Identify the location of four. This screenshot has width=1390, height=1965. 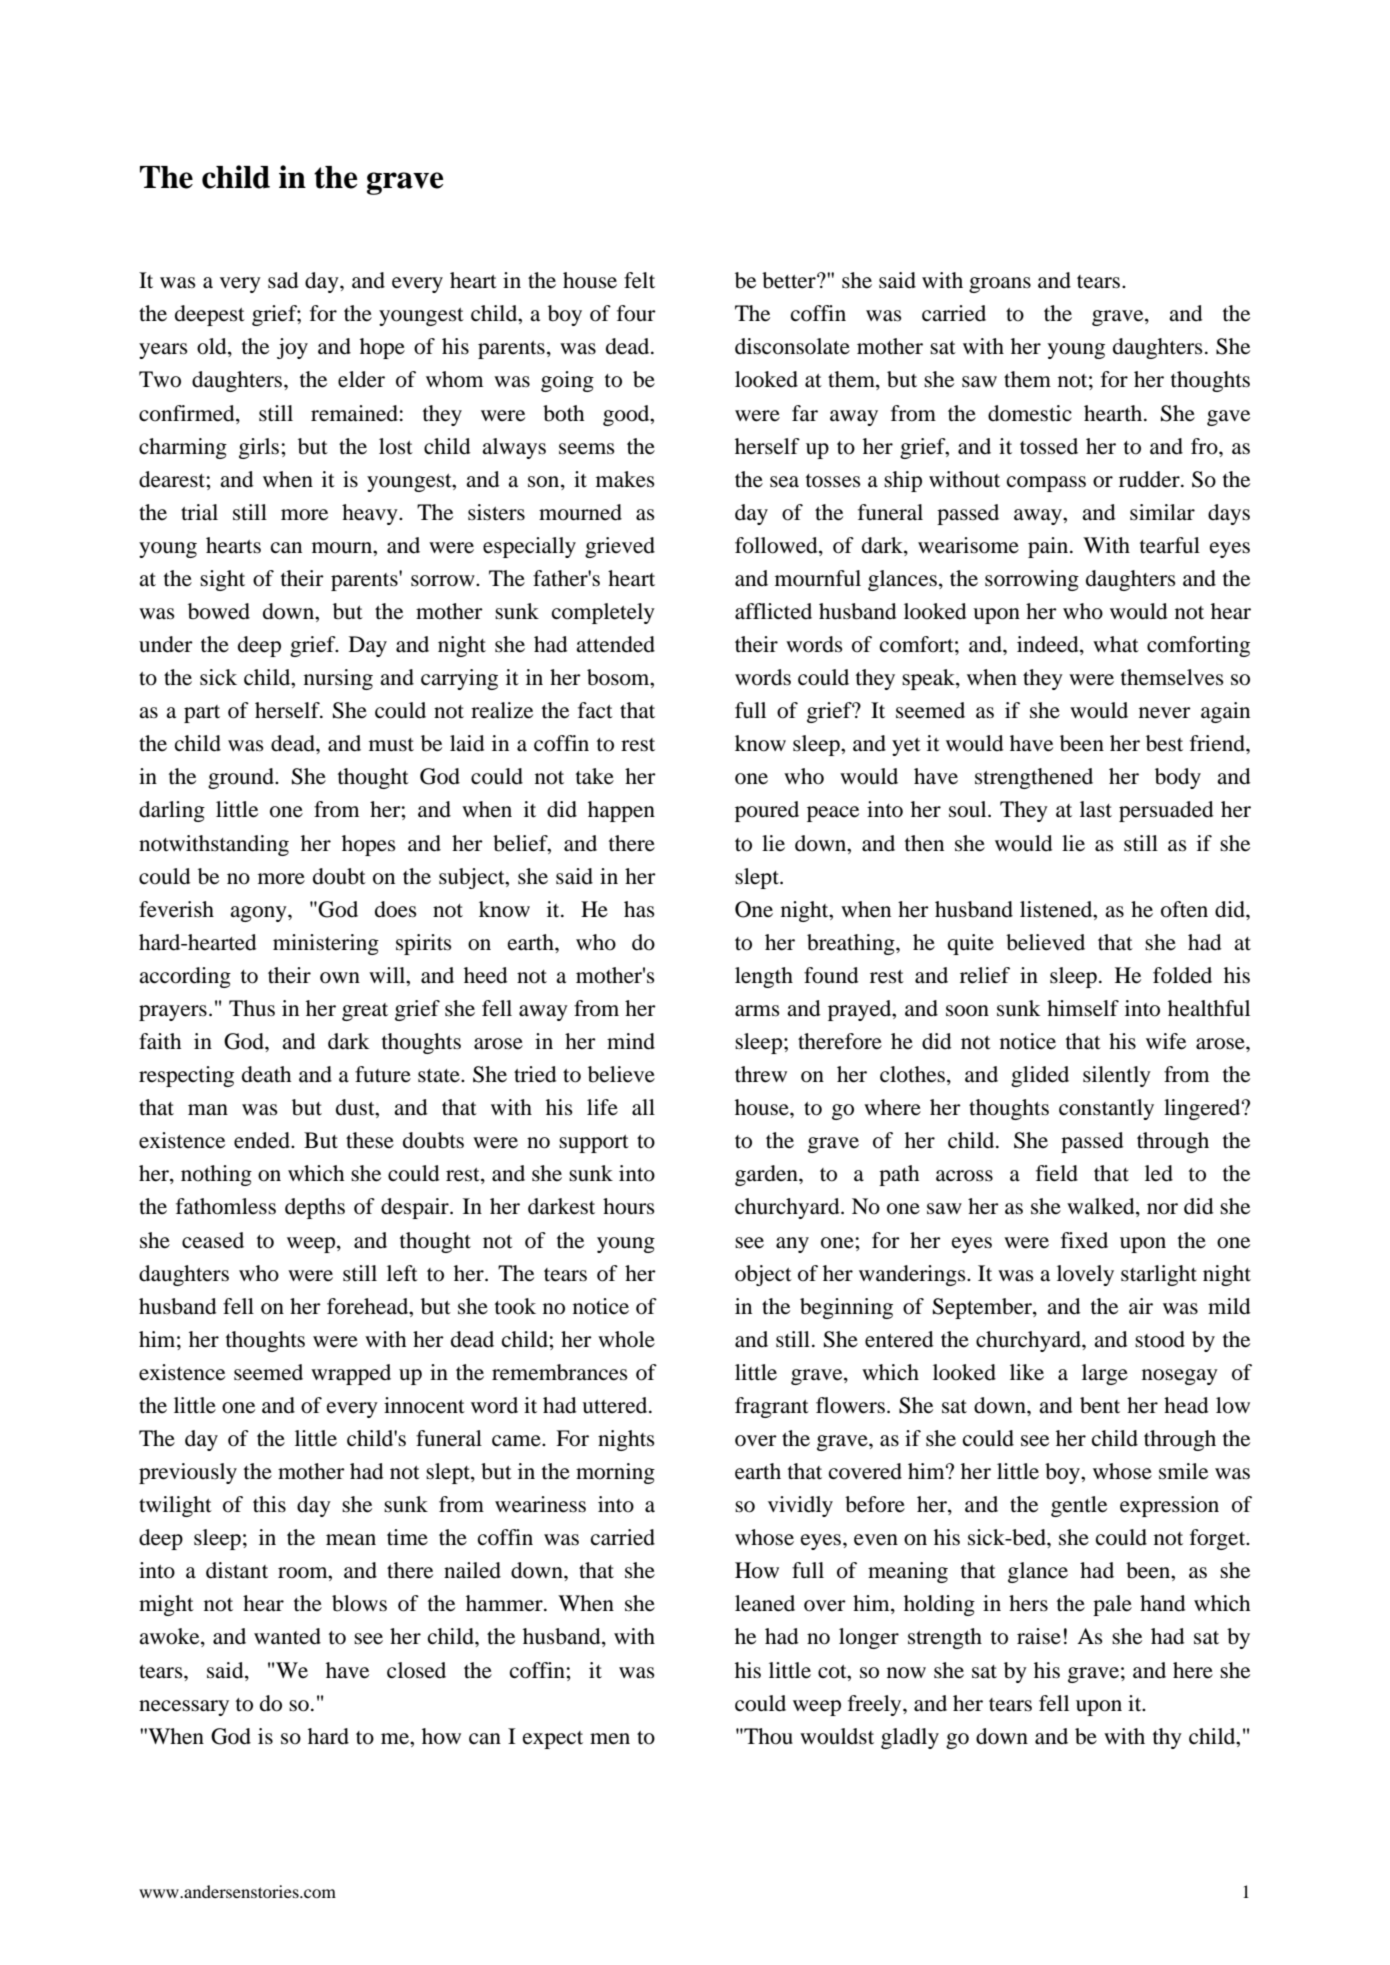
(636, 313).
